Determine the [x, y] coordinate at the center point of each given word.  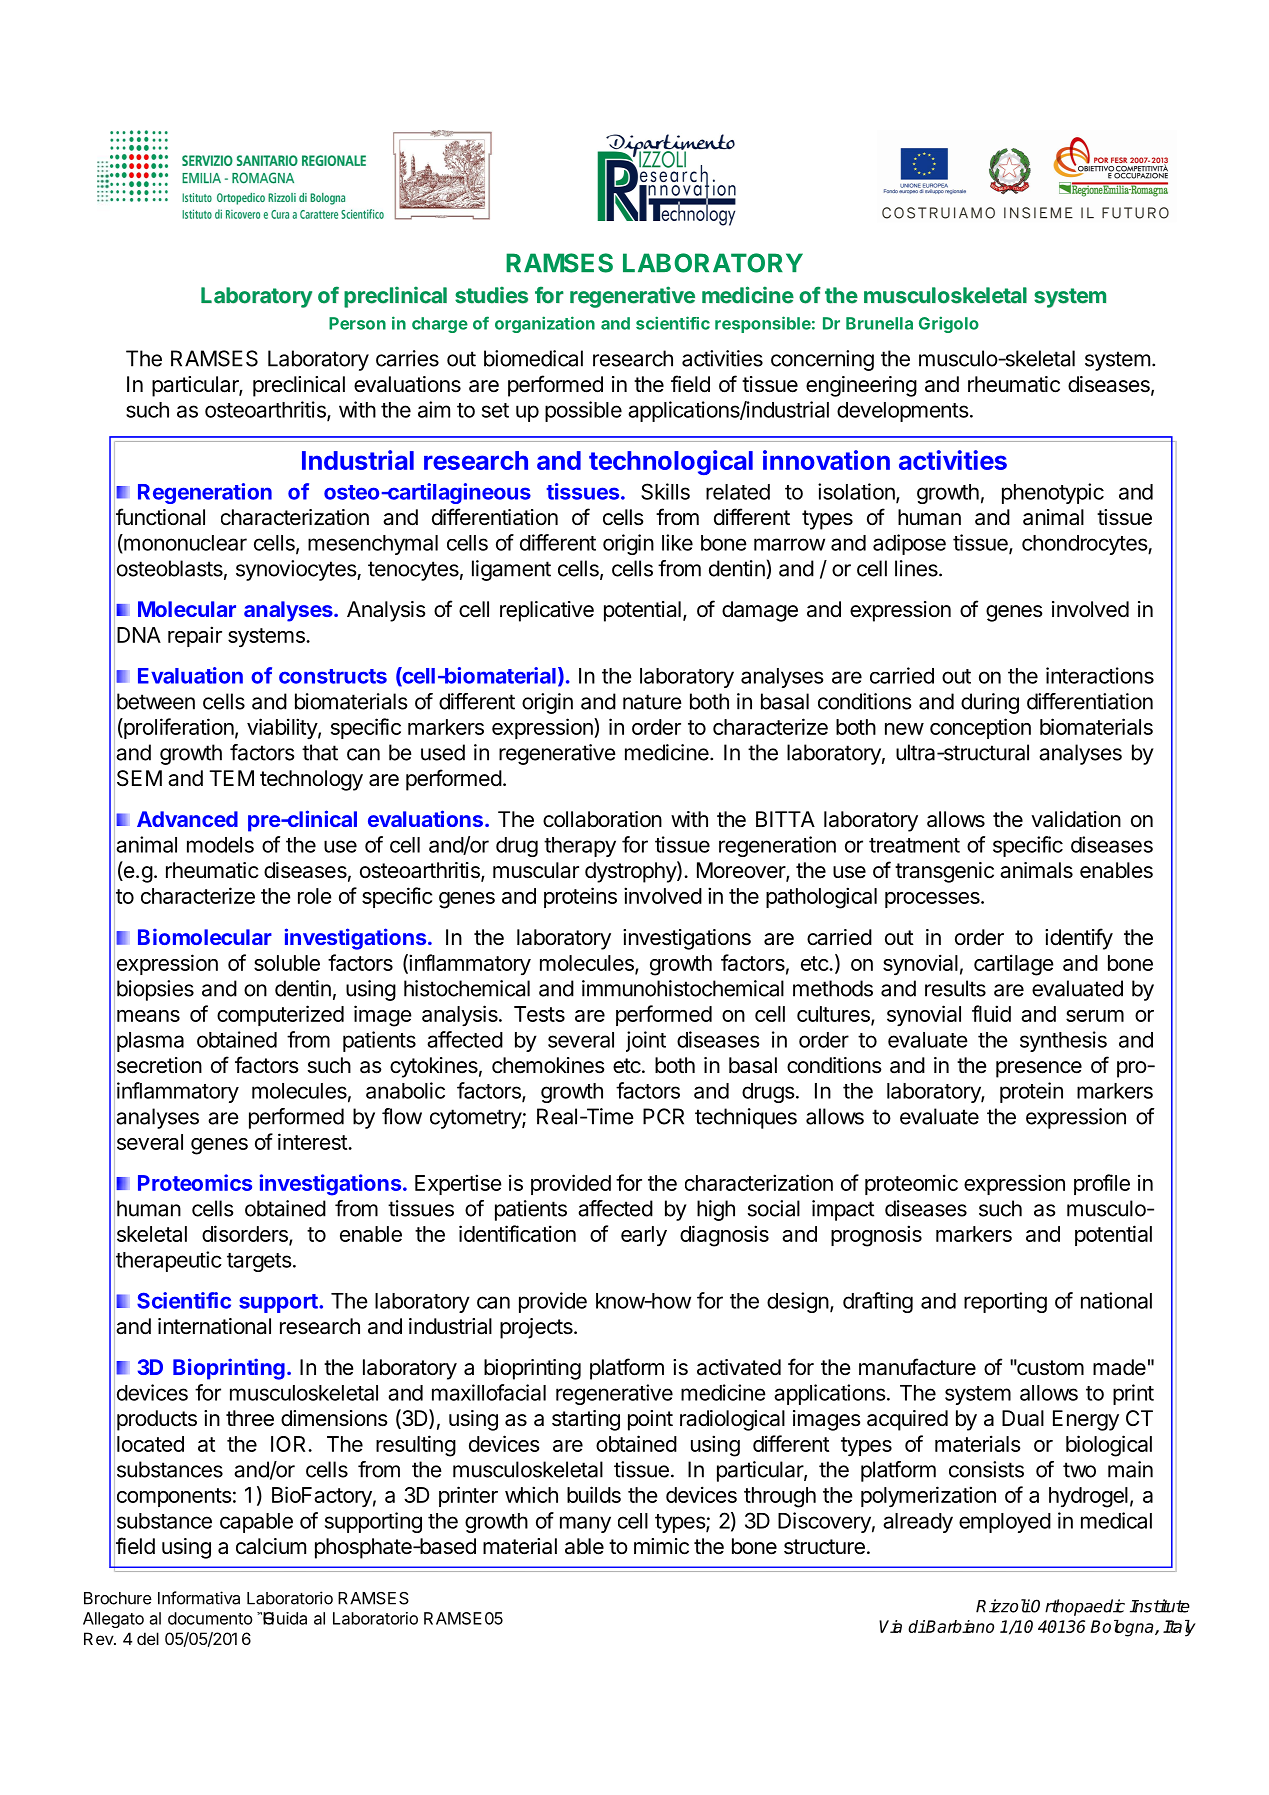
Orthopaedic [1077, 1607]
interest [313, 1141]
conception [980, 728]
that [320, 752]
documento [210, 1618]
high [716, 1210]
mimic [661, 1546]
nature [652, 702]
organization [545, 324]
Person [357, 323]
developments [902, 412]
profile [1102, 1184]
